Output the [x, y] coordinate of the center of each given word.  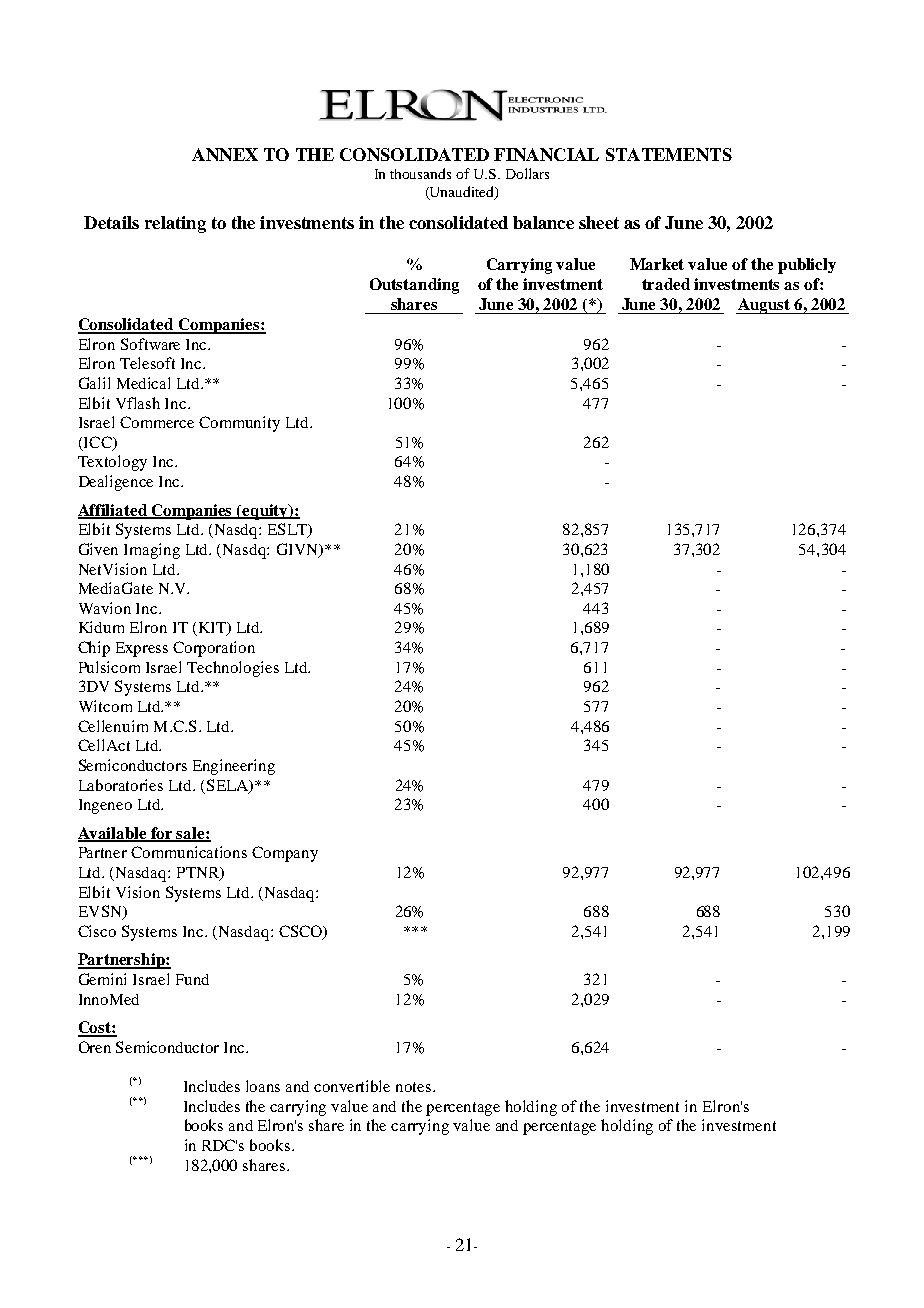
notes [415, 1087]
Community [239, 424]
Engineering [234, 767]
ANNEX [225, 154]
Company [285, 854]
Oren [95, 1047]
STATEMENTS [669, 154]
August [764, 306]
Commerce [157, 422]
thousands [420, 173]
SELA [229, 786]
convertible [352, 1086]
